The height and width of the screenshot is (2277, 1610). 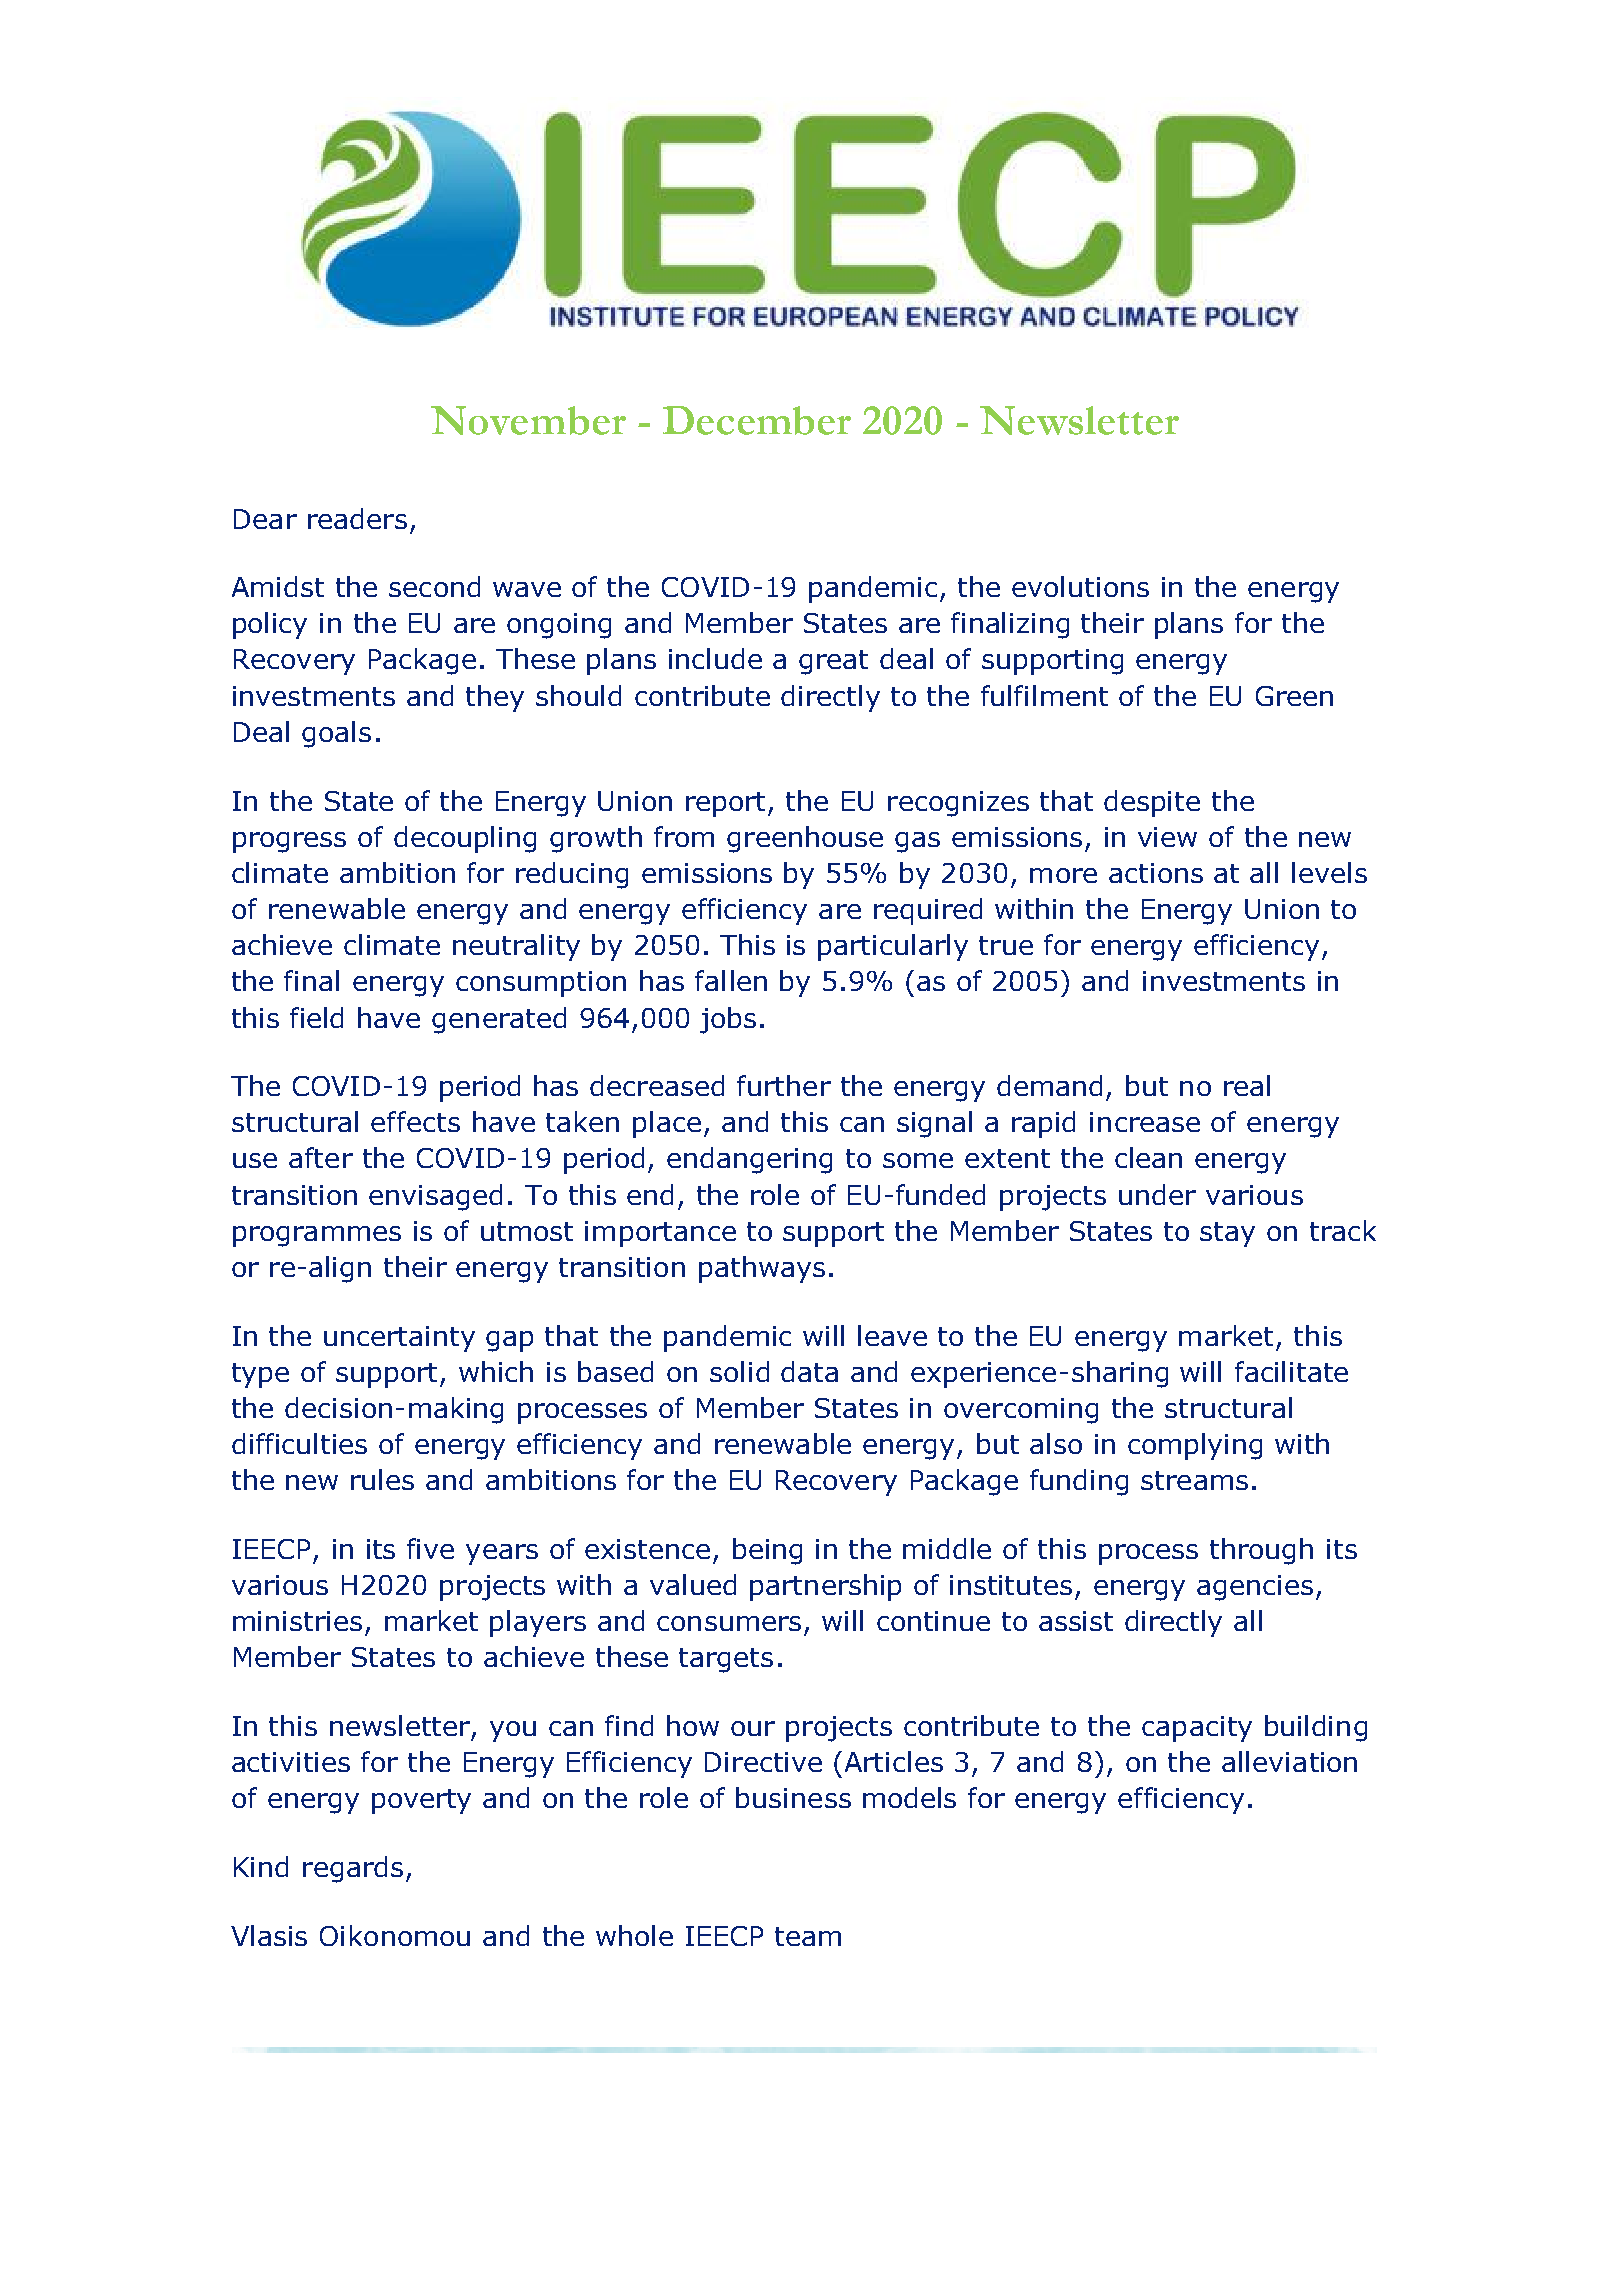 What do you see at coordinates (757, 420) in the screenshot?
I see `December` at bounding box center [757, 420].
